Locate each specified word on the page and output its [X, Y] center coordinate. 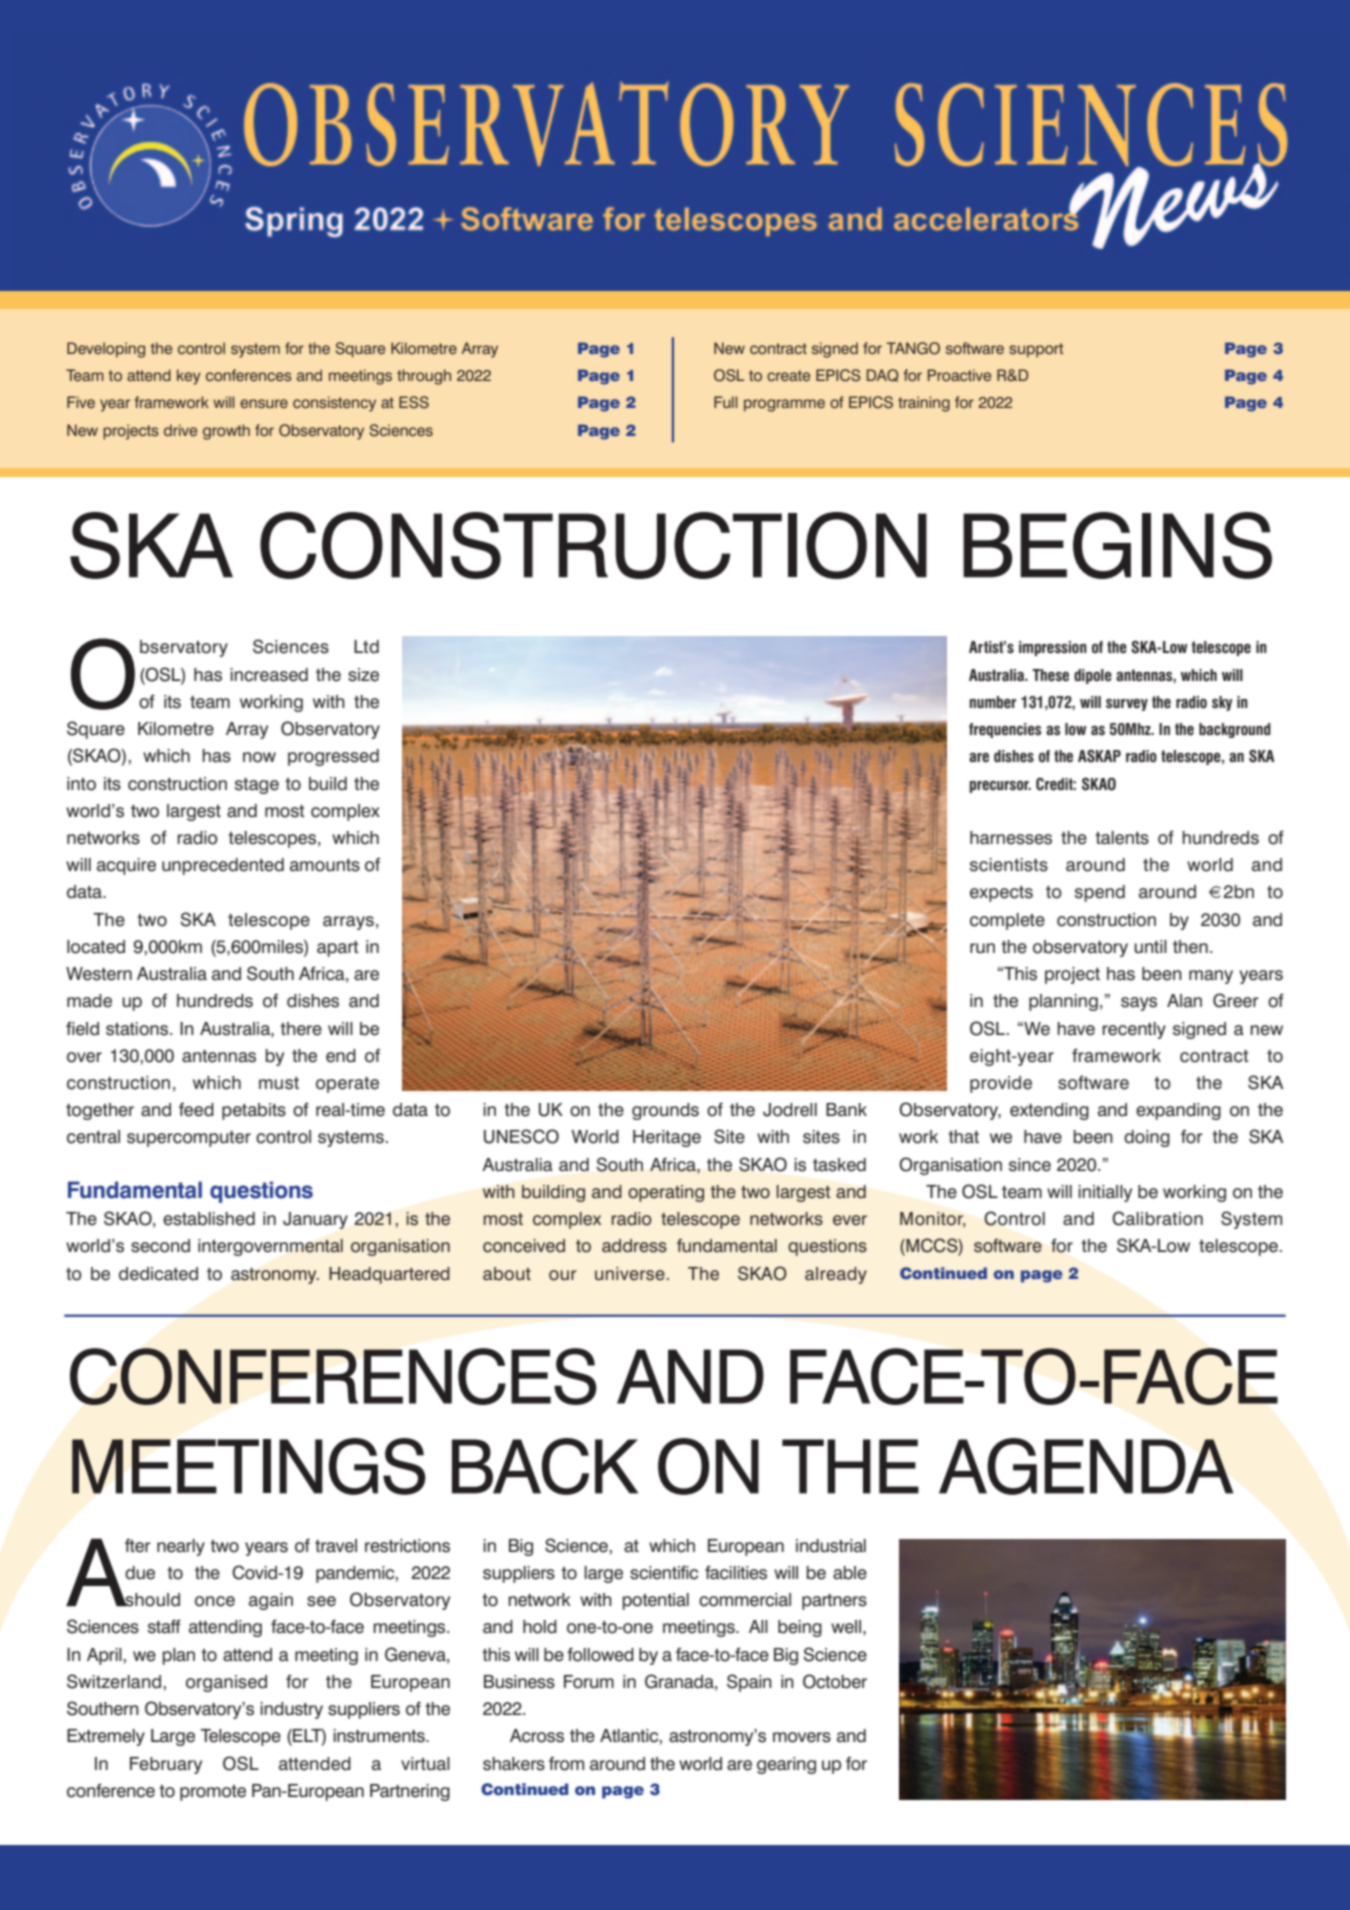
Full [725, 402]
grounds [665, 1111]
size [363, 675]
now [259, 757]
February [166, 1765]
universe [630, 1274]
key [189, 377]
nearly [181, 1547]
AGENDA [1086, 1466]
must [279, 1083]
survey [1127, 705]
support [1036, 350]
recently [1134, 1030]
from [566, 1763]
